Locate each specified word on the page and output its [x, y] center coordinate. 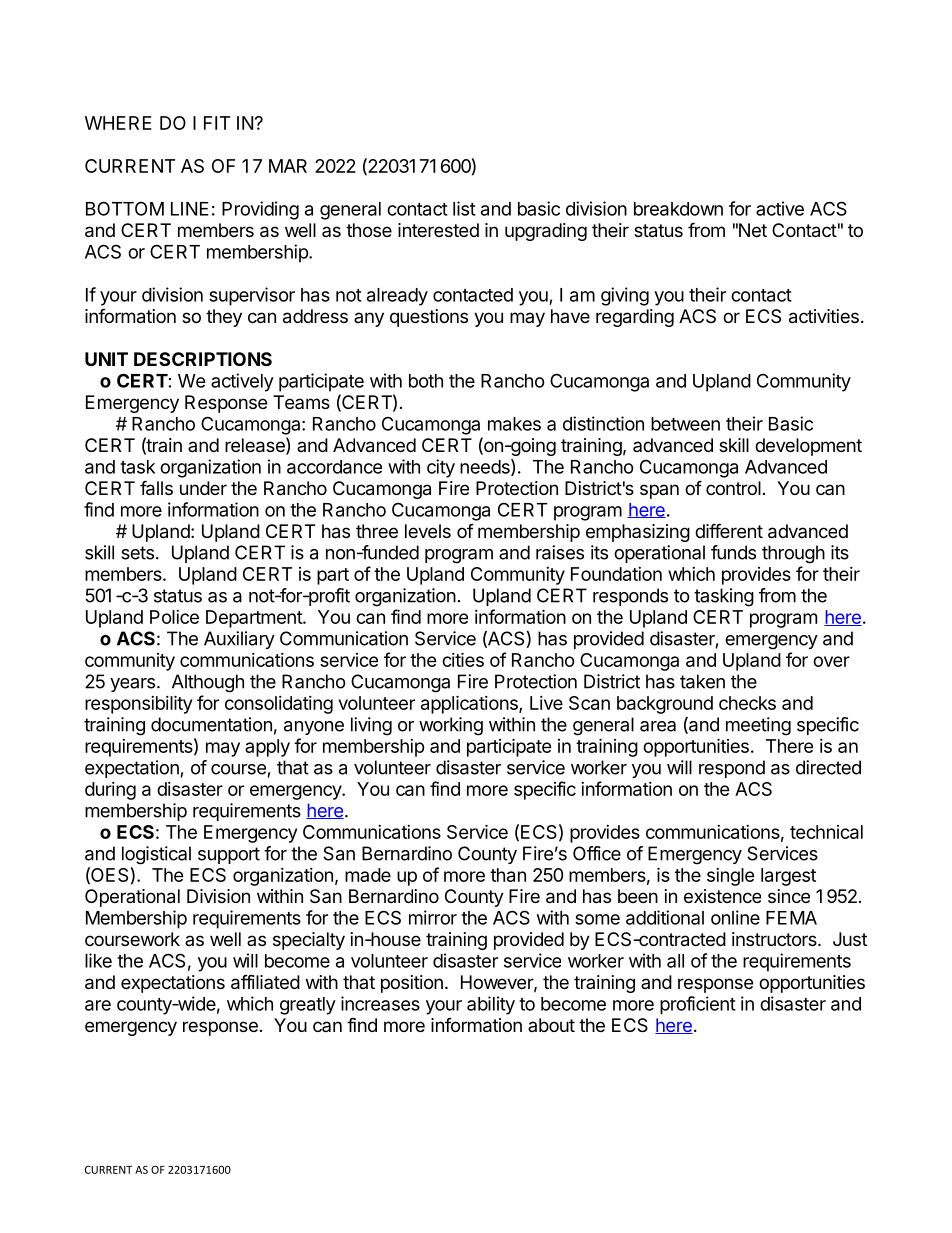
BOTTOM [125, 208]
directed [828, 767]
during [110, 791]
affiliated [265, 982]
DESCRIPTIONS [203, 359]
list [464, 208]
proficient [698, 1005]
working [451, 726]
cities [463, 659]
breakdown [678, 209]
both [426, 381]
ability [491, 1005]
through [793, 554]
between [685, 424]
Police [174, 617]
